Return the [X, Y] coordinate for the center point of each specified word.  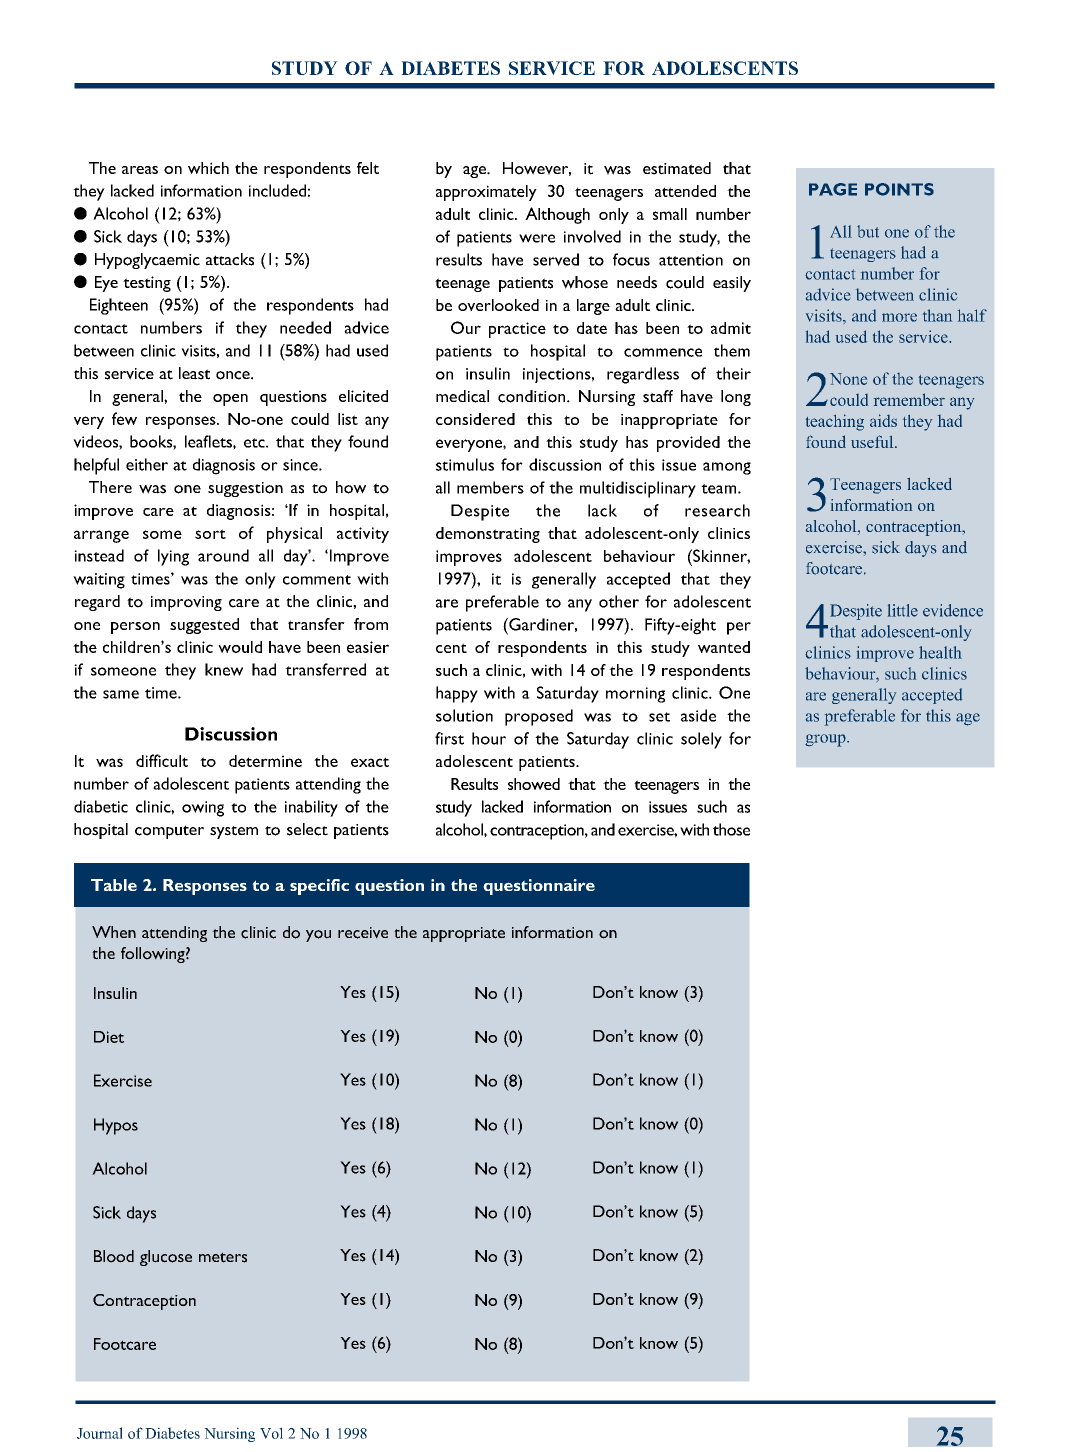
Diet [109, 1037]
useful [873, 441]
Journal [100, 1433]
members [490, 487]
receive [363, 933]
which [208, 168]
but [868, 231]
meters [223, 1257]
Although [557, 215]
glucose [166, 1258]
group [826, 740]
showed [534, 784]
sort [210, 534]
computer [169, 832]
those [731, 829]
